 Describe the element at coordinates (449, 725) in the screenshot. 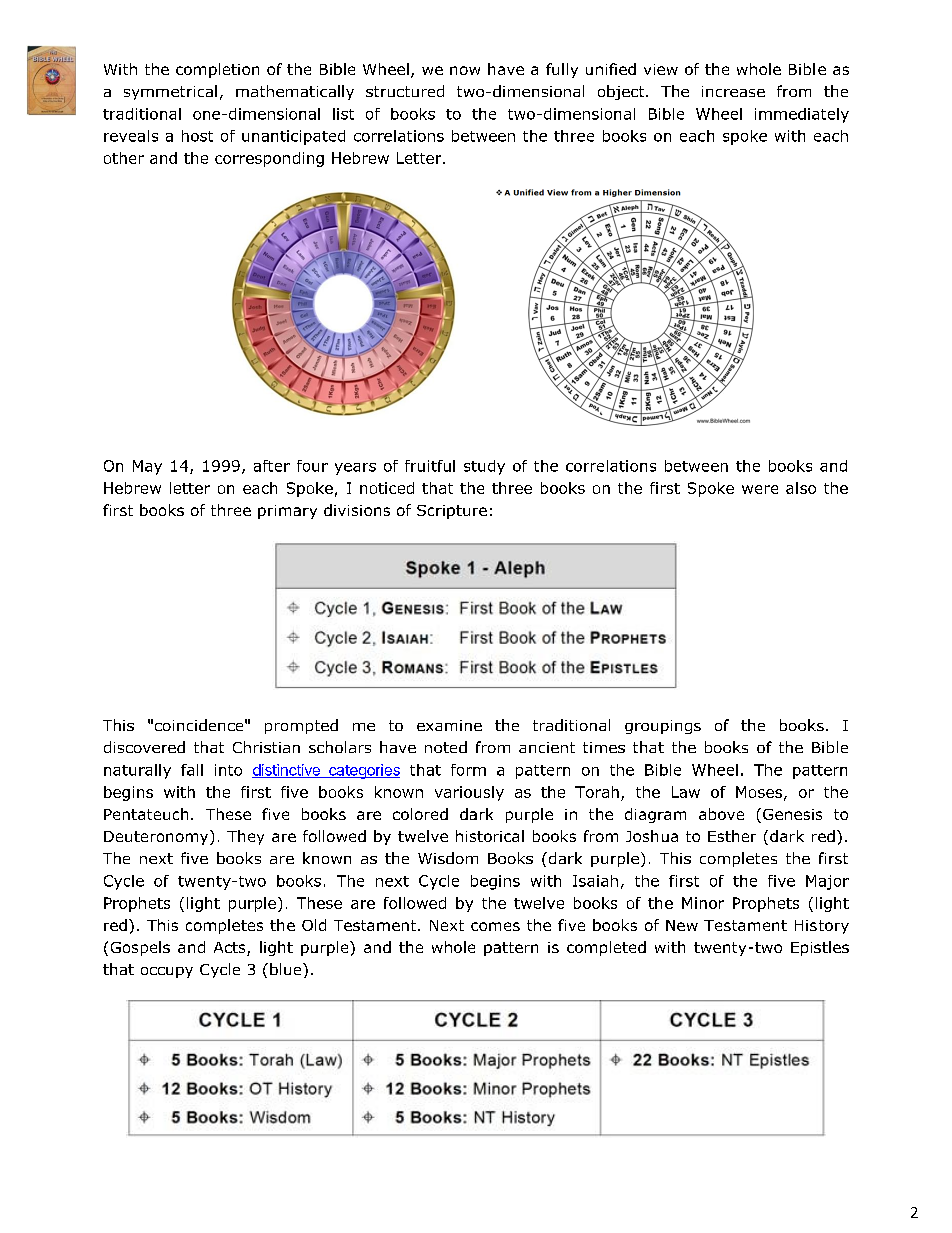

I see `examine` at that location.
